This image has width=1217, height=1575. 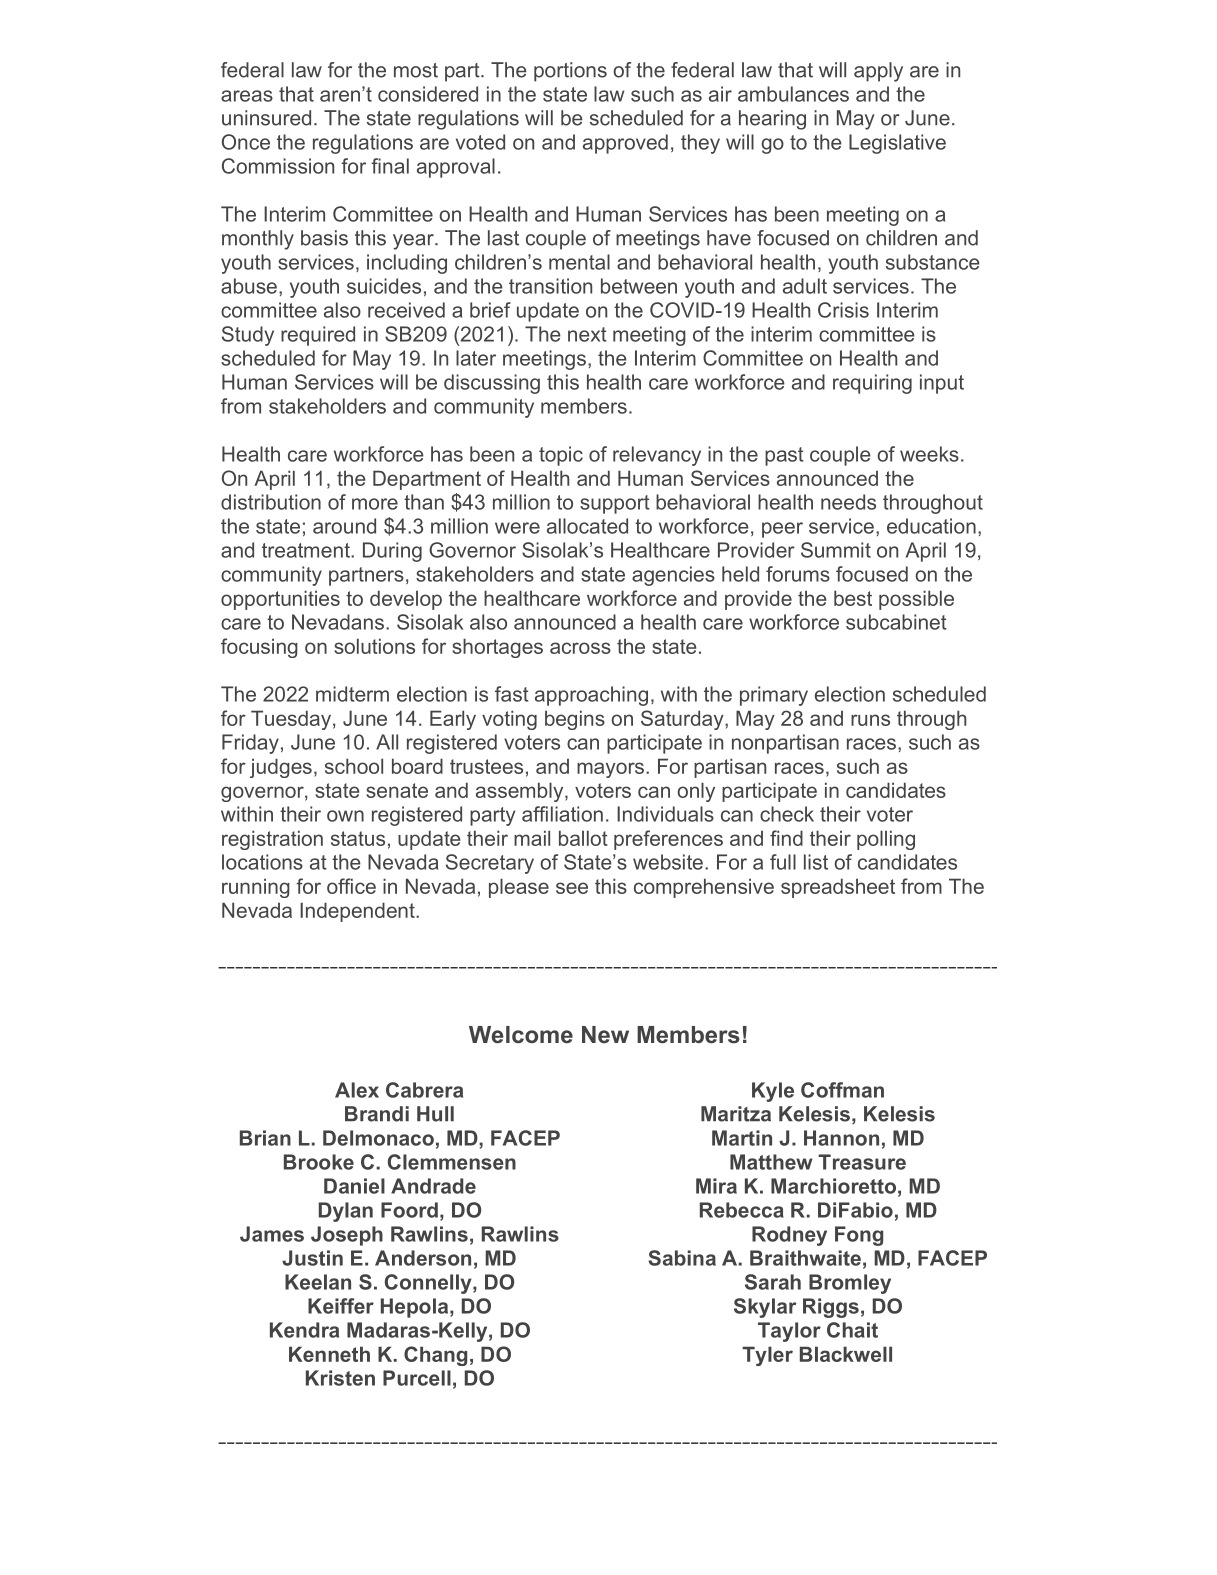 What do you see at coordinates (575, 720) in the image?
I see `begins` at bounding box center [575, 720].
